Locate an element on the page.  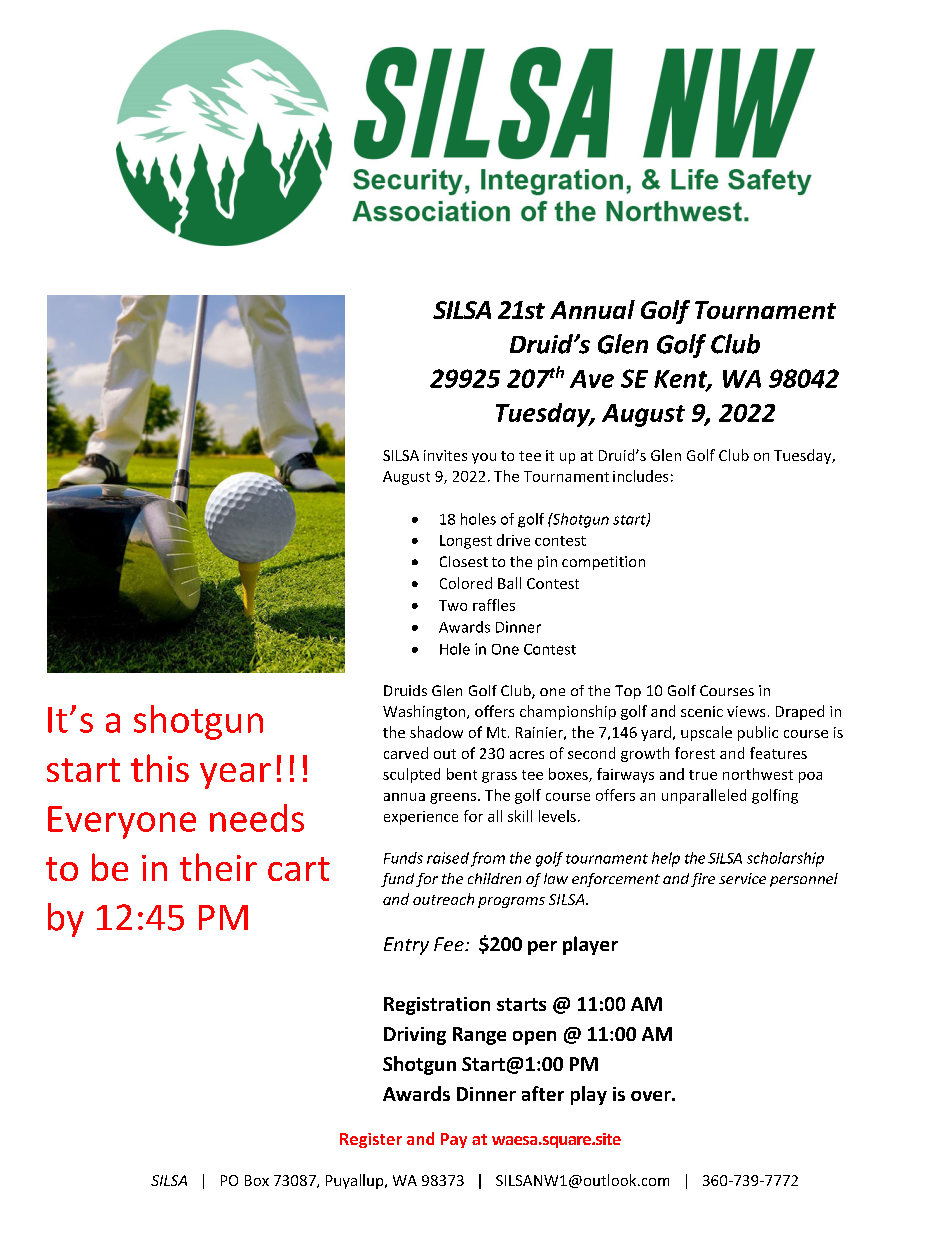
you is located at coordinates (484, 458).
